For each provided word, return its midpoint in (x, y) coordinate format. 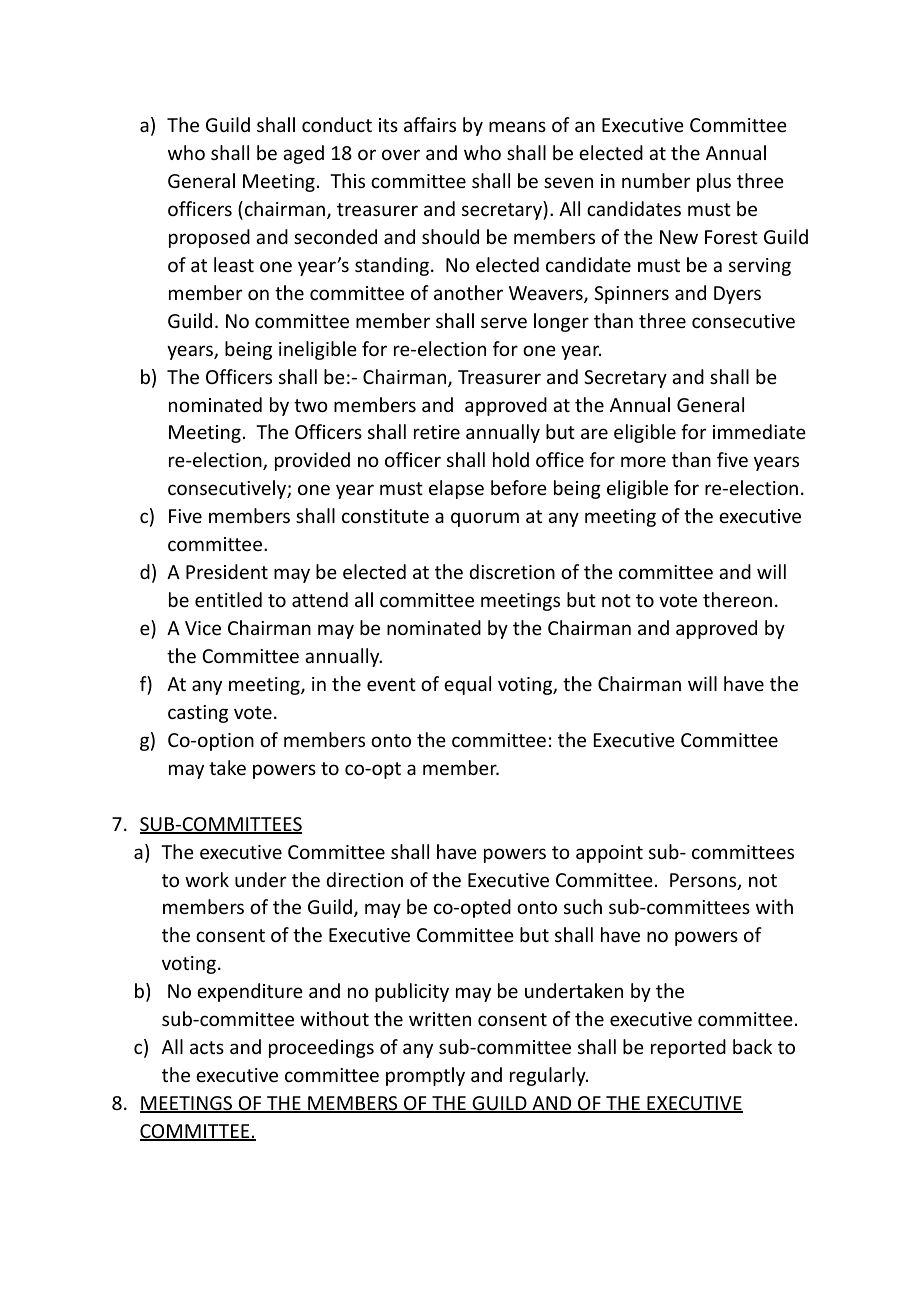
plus (714, 182)
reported (688, 1048)
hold (511, 459)
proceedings (321, 1048)
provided (312, 461)
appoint (609, 854)
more (643, 461)
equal (467, 685)
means (517, 126)
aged (303, 154)
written (440, 1019)
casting (198, 714)
